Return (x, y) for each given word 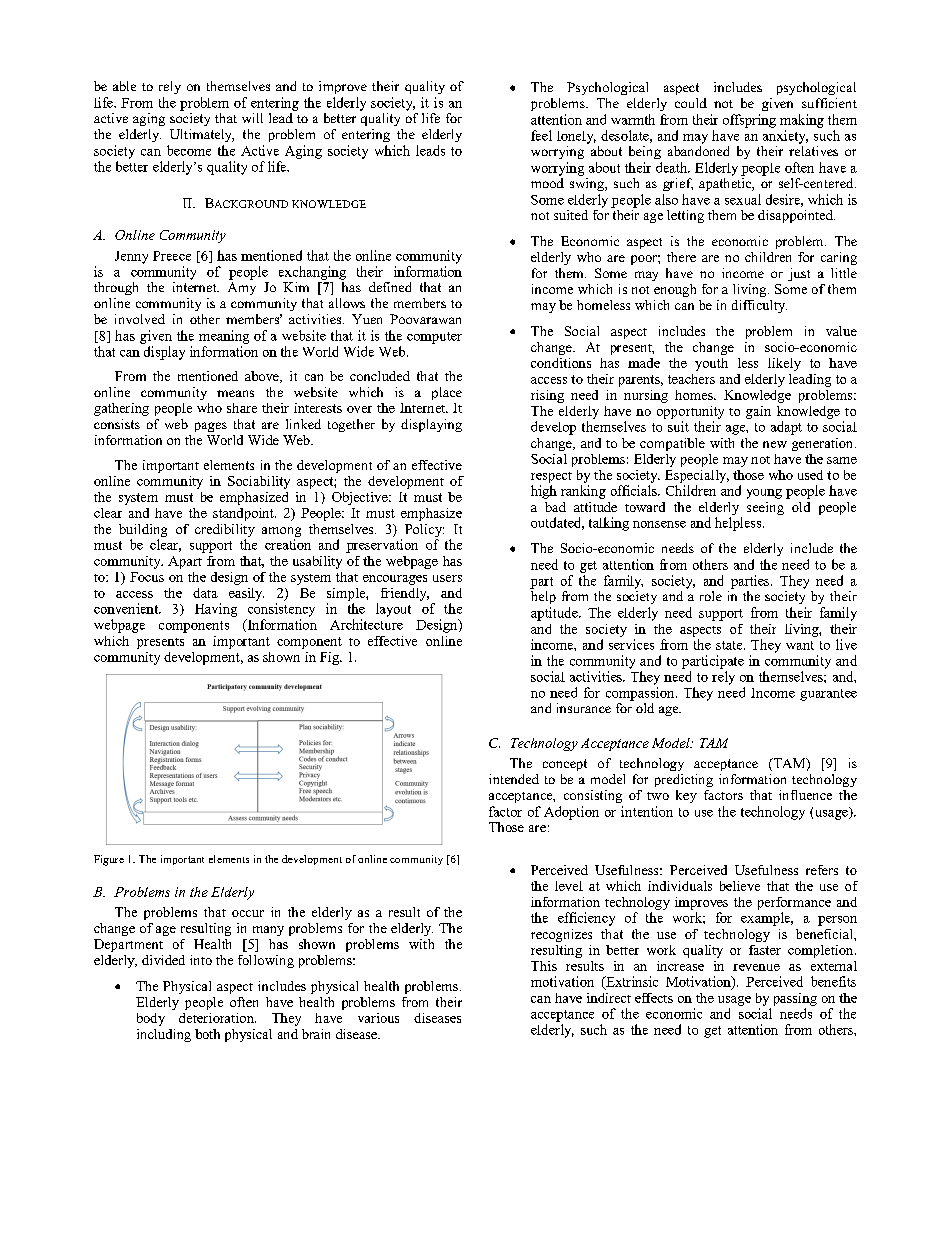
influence (805, 795)
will (252, 118)
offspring (749, 121)
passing (795, 999)
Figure (109, 860)
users (447, 578)
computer (434, 338)
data (205, 593)
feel (541, 135)
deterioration (217, 1018)
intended (514, 779)
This (544, 966)
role (711, 596)
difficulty (759, 306)
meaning (224, 337)
